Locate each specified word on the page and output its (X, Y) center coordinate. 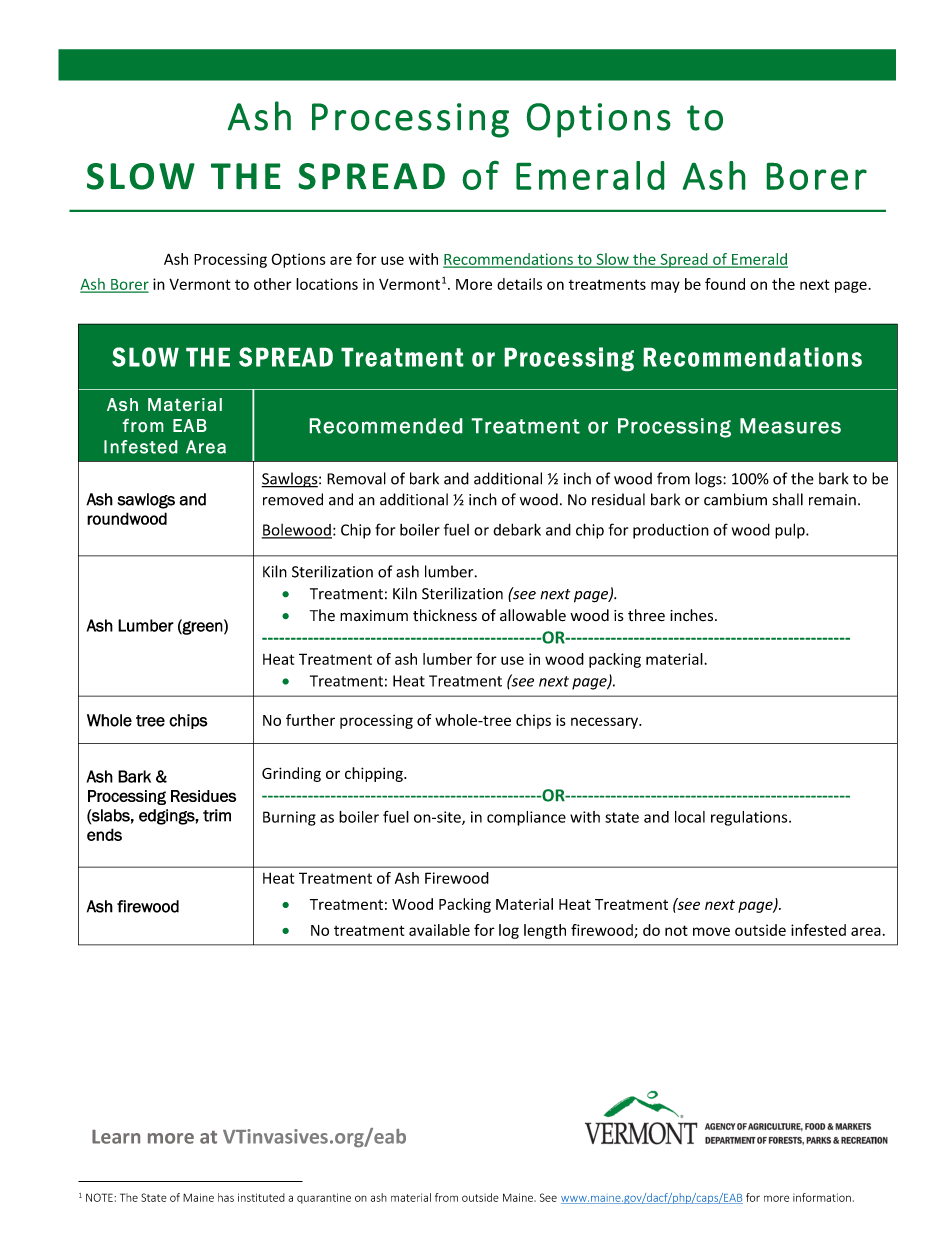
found (725, 284)
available (439, 930)
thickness (445, 615)
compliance (526, 818)
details (519, 284)
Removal (356, 478)
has (226, 1197)
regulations (750, 818)
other (273, 284)
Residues (203, 796)
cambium (735, 499)
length (545, 931)
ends (104, 834)
